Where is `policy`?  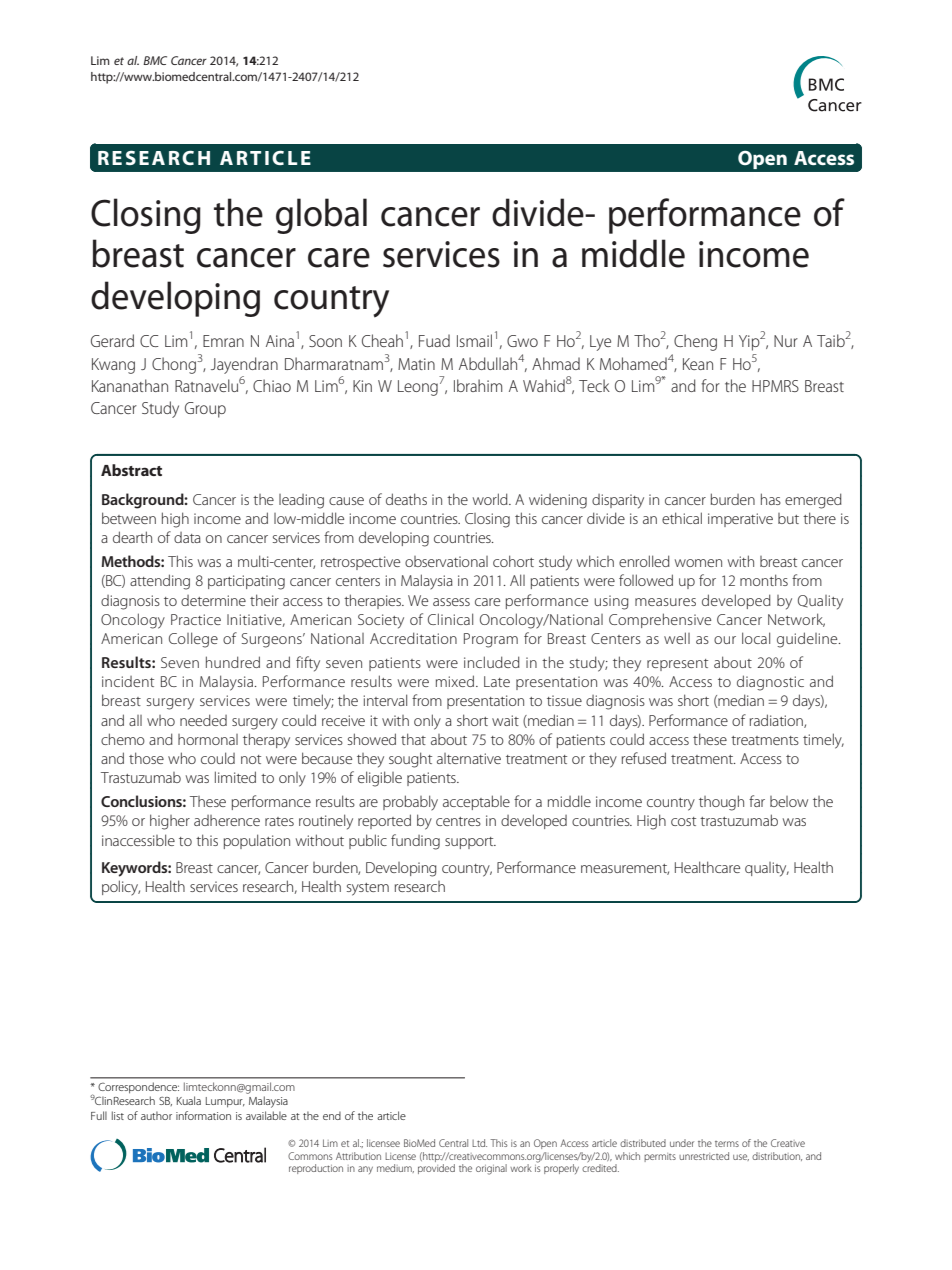 policy is located at coordinates (121, 888).
